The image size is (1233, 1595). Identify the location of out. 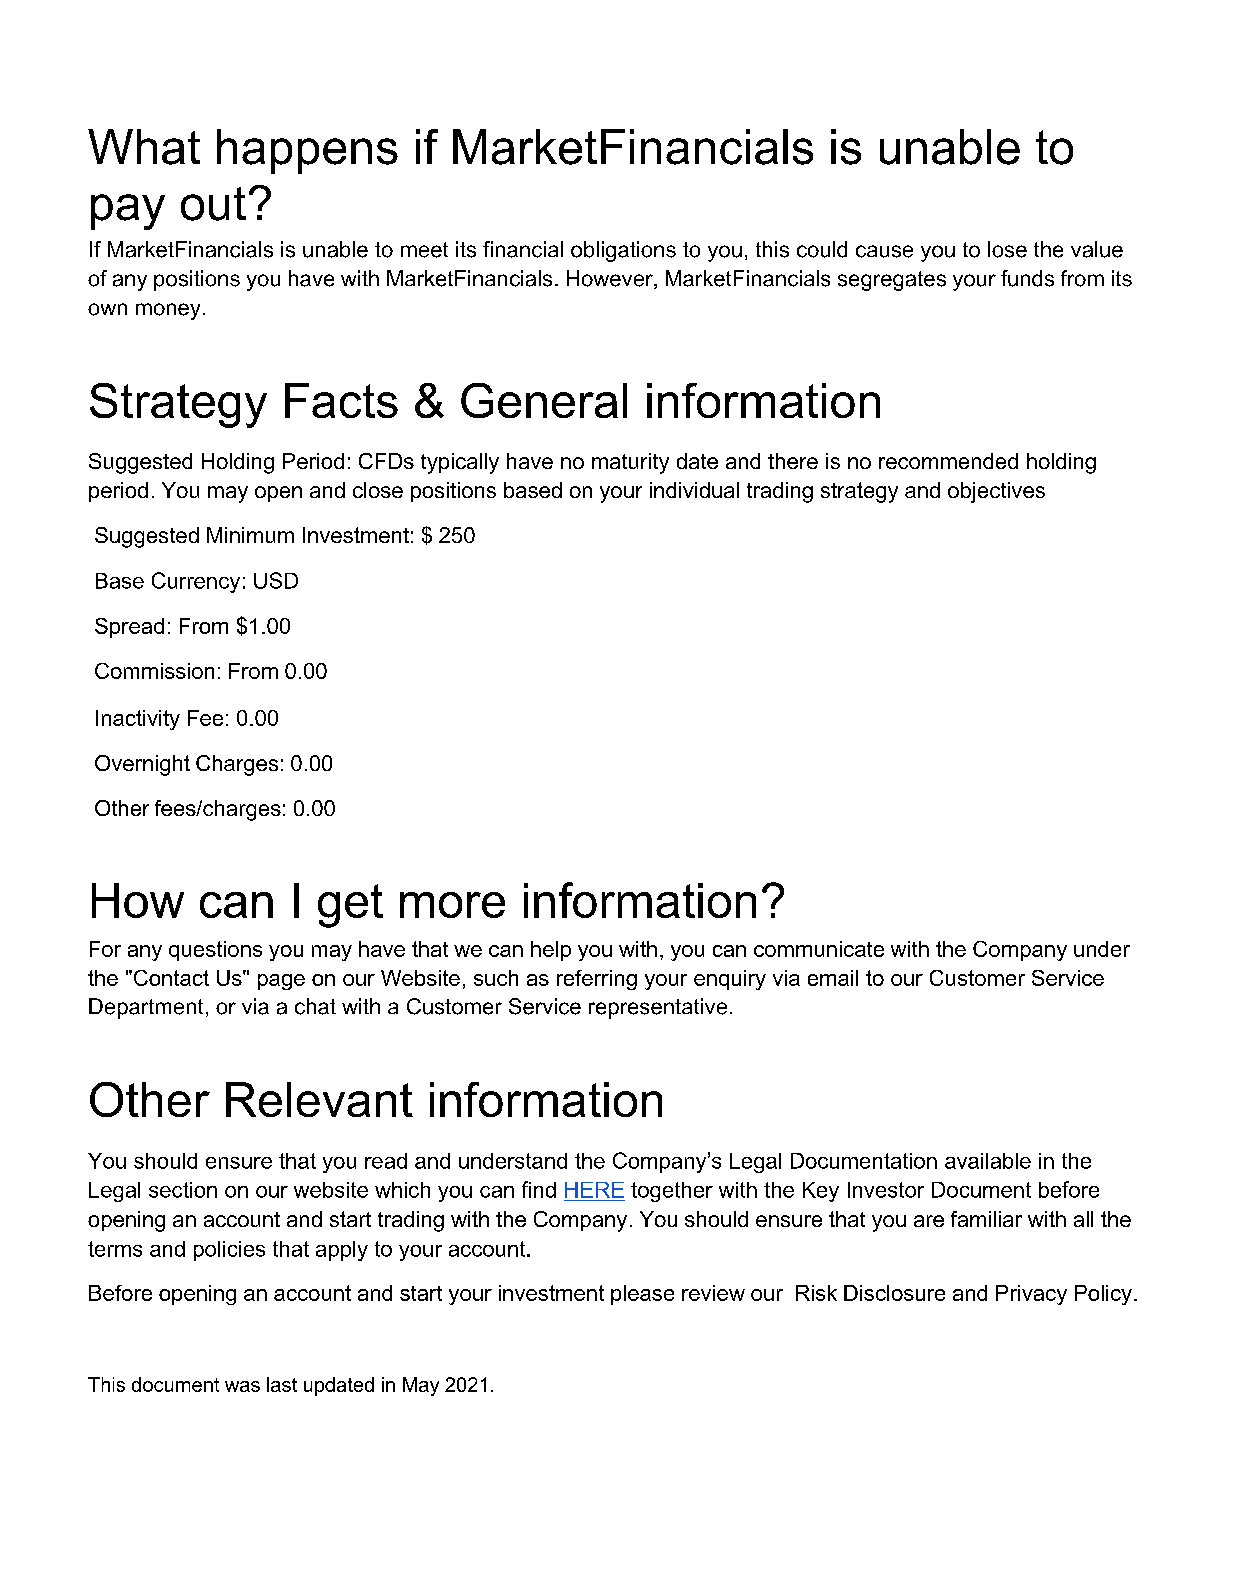
(213, 204).
